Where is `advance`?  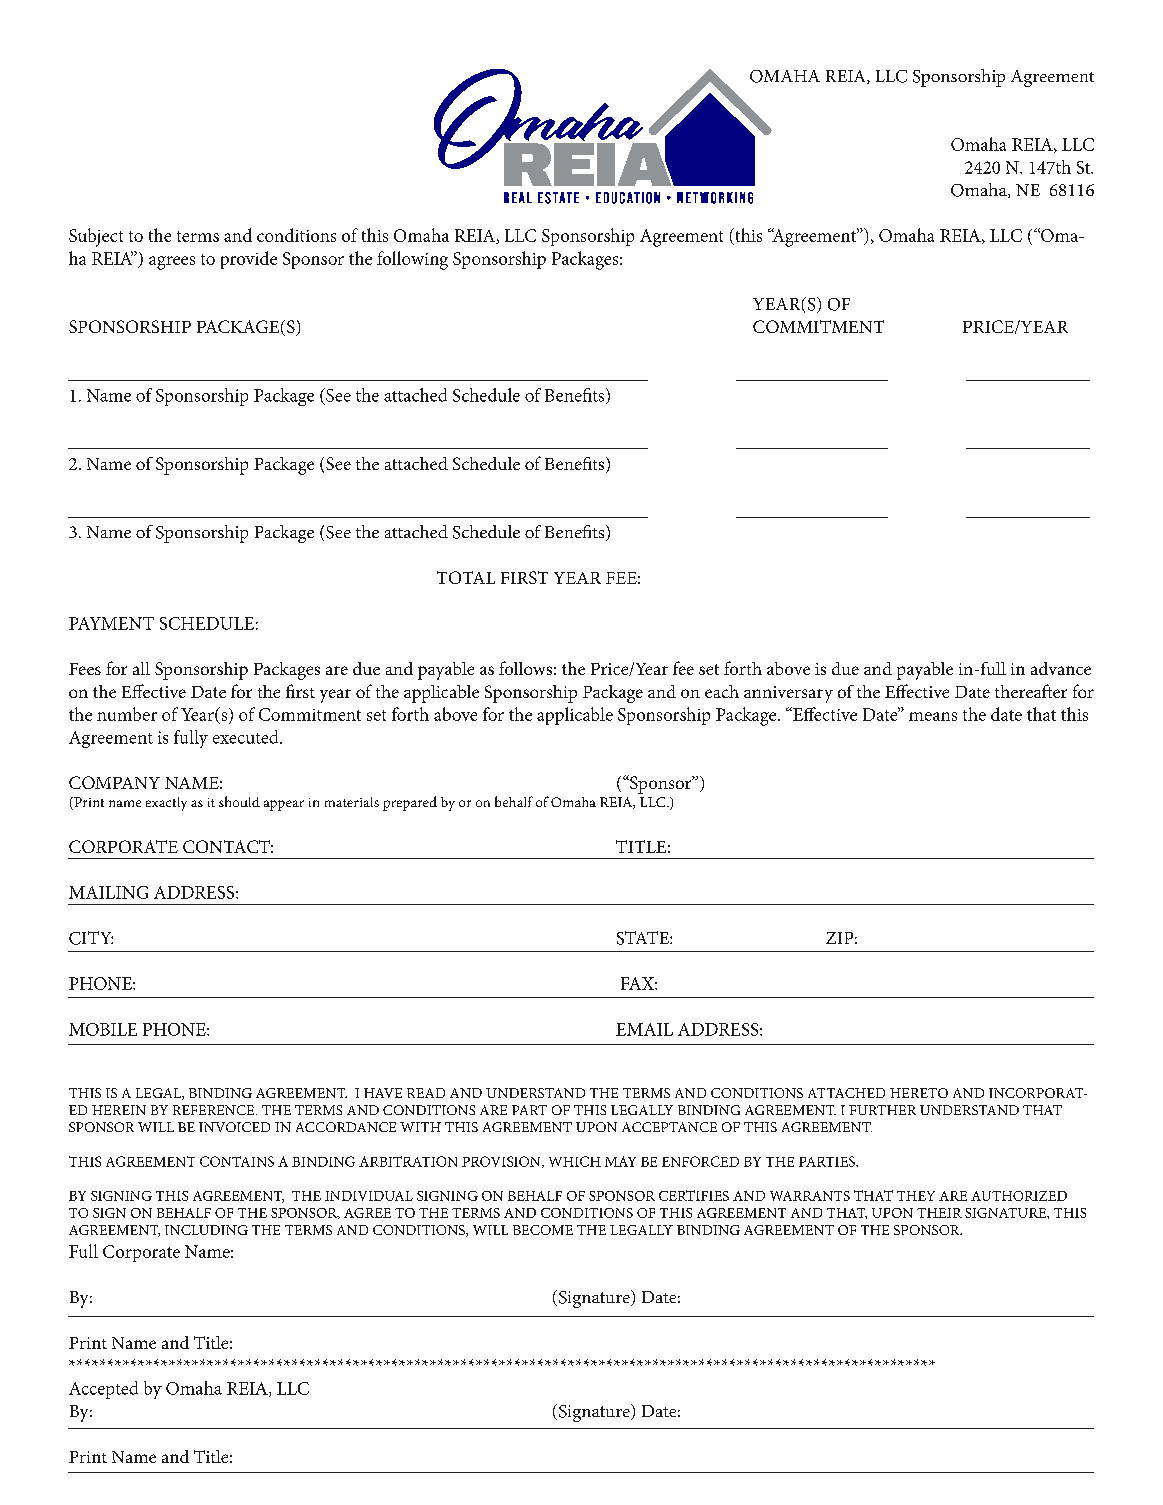 advance is located at coordinates (1061, 668).
